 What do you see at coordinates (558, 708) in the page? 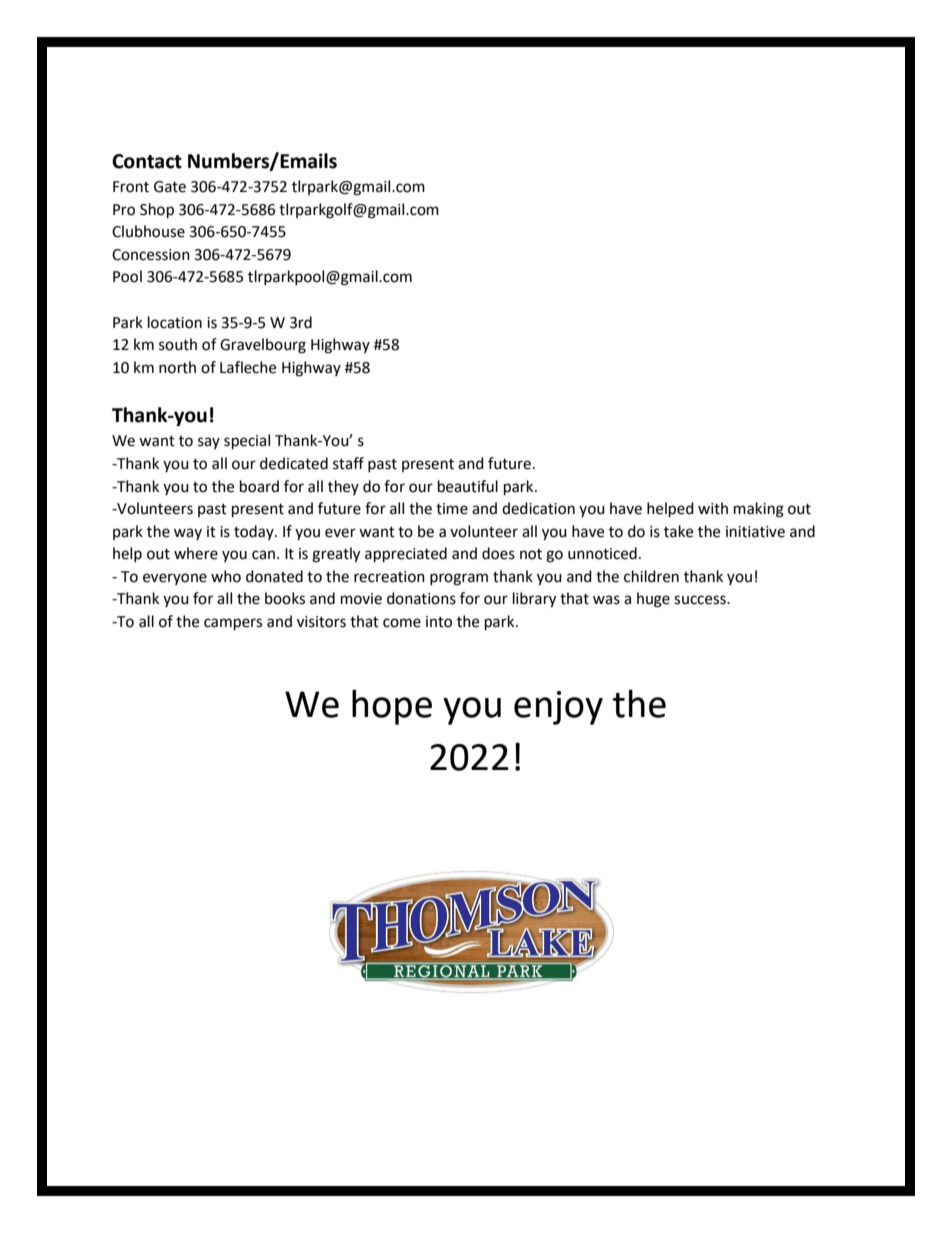
I see `enjoy` at bounding box center [558, 708].
